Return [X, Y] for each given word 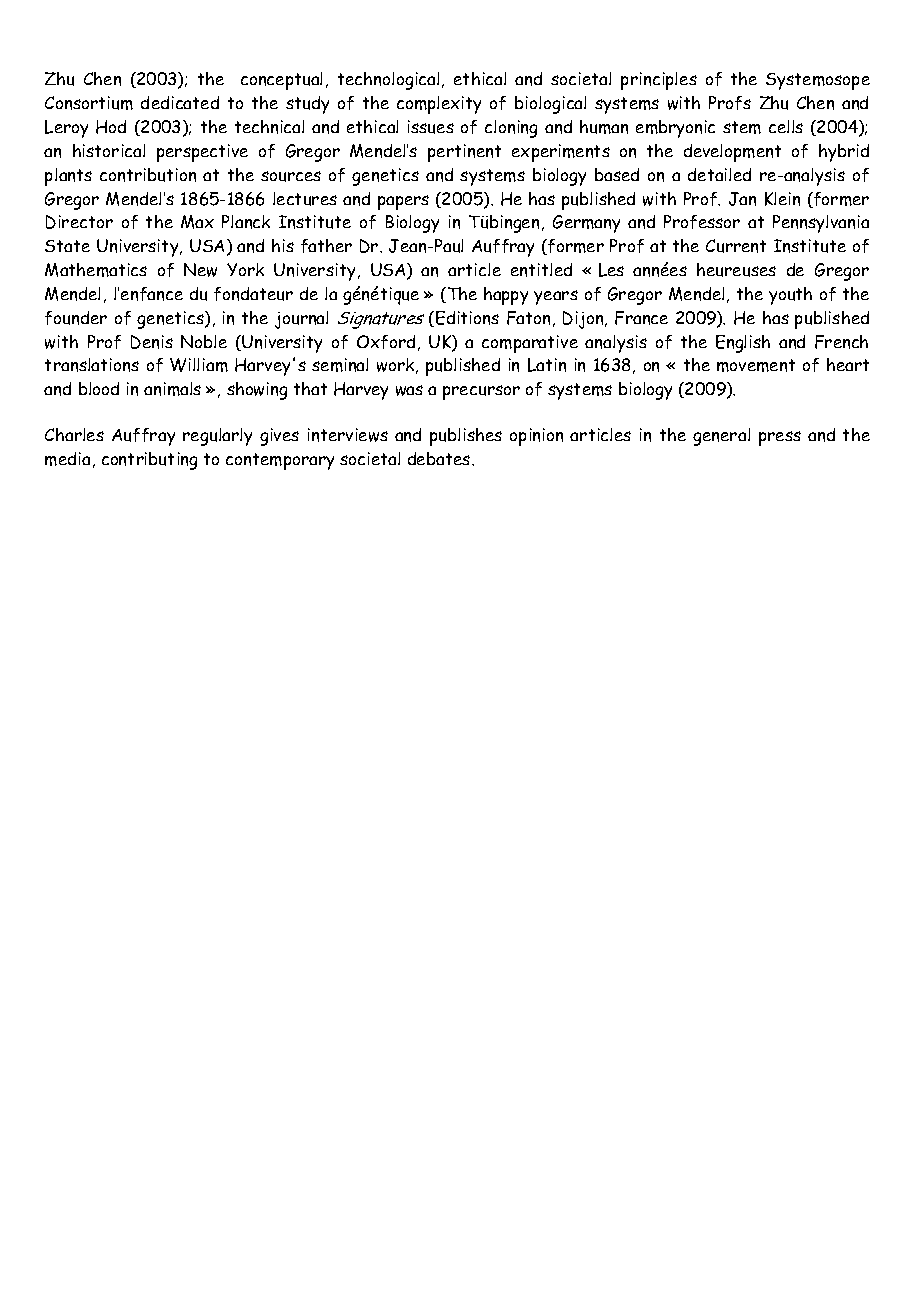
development [732, 153]
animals [172, 389]
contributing [149, 461]
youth [790, 296]
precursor [481, 392]
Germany [586, 224]
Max [197, 222]
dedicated [180, 102]
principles [659, 81]
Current [736, 246]
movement [756, 365]
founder [76, 318]
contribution [148, 175]
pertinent [464, 153]
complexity [439, 105]
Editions [467, 318]
